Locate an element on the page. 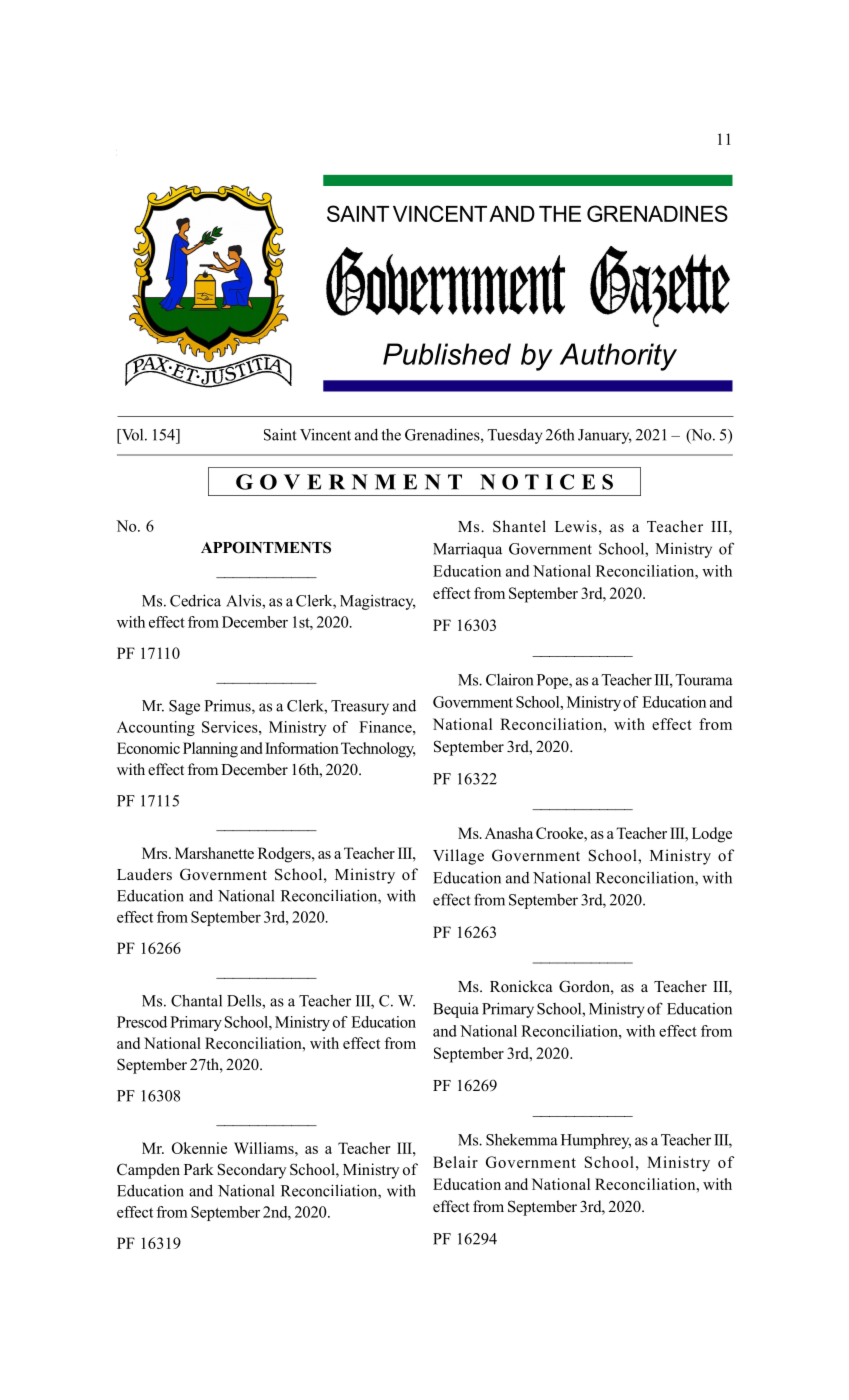 The height and width of the document is (1400, 849). Lodge is located at coordinates (712, 835).
